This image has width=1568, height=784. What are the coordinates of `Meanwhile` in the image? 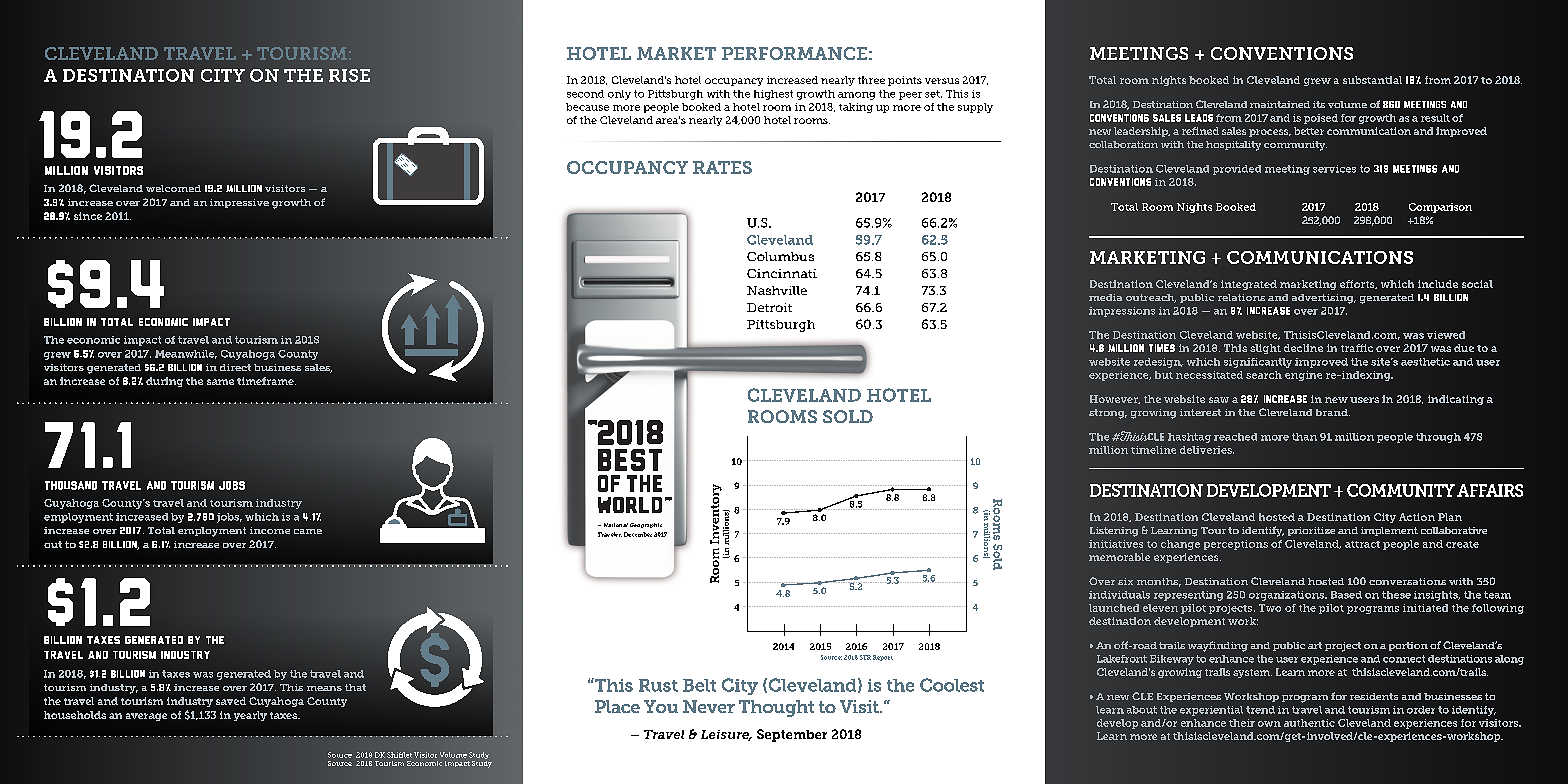 It's located at (186, 354).
